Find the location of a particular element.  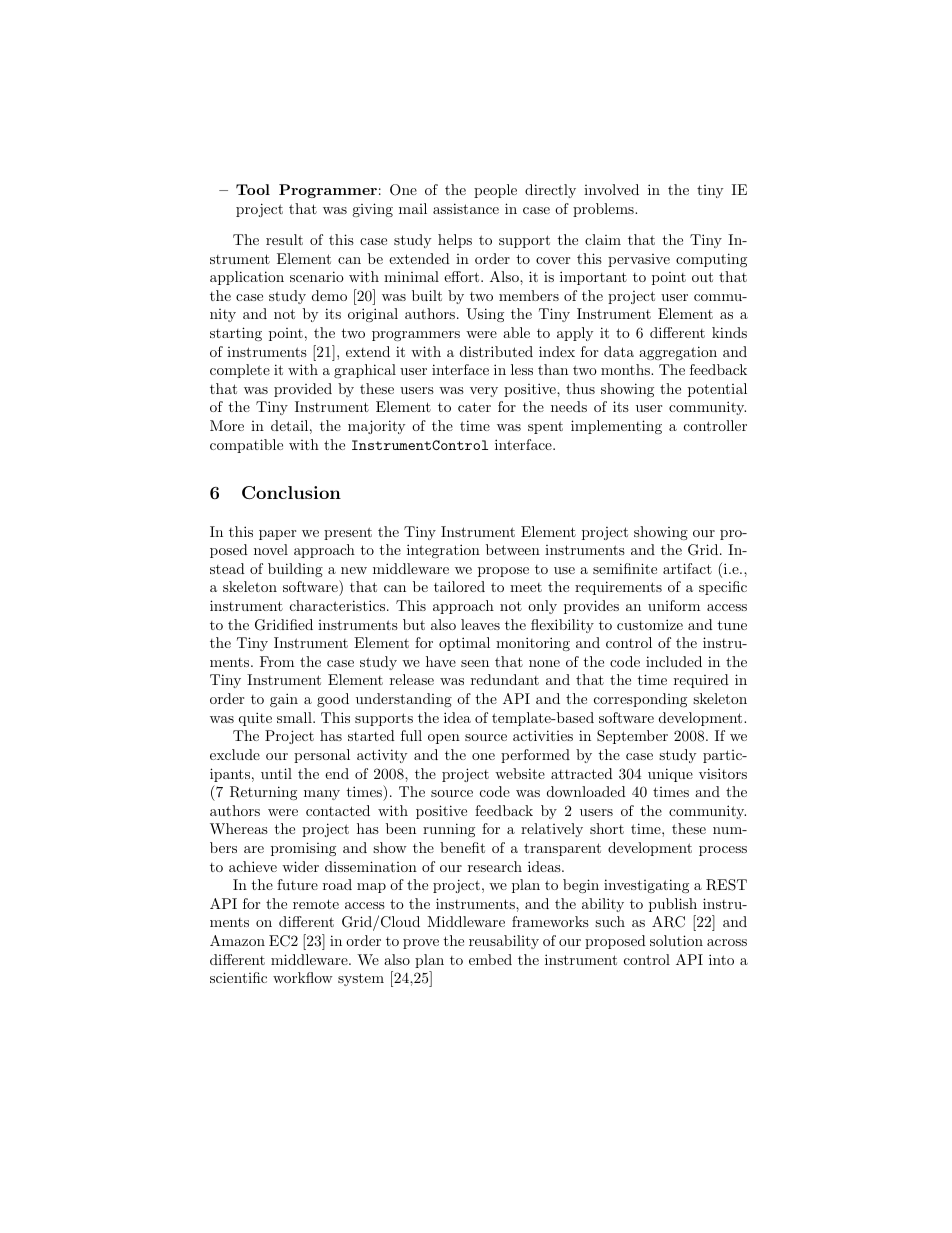

unique is located at coordinates (670, 775).
